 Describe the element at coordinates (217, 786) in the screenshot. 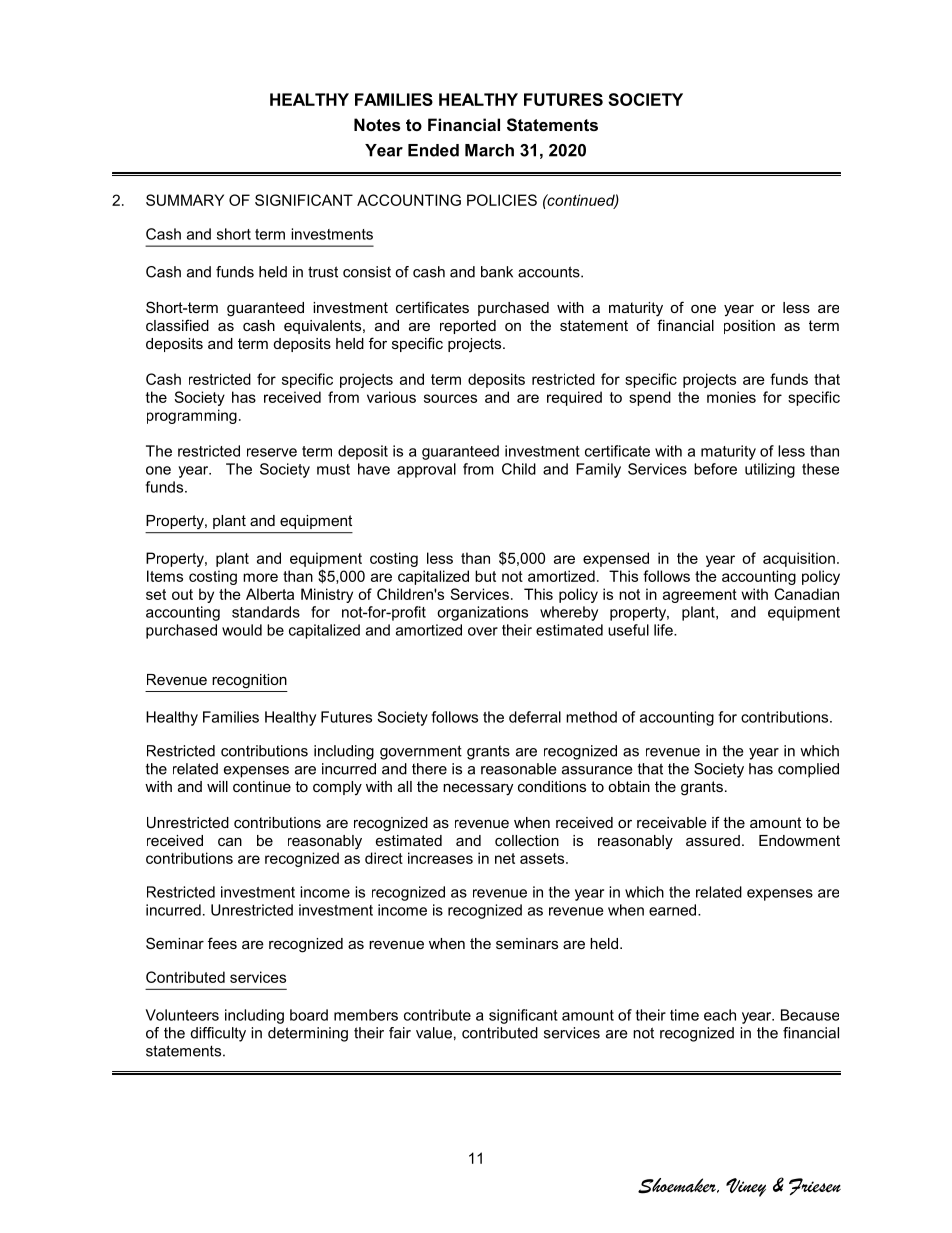

I see `will` at that location.
